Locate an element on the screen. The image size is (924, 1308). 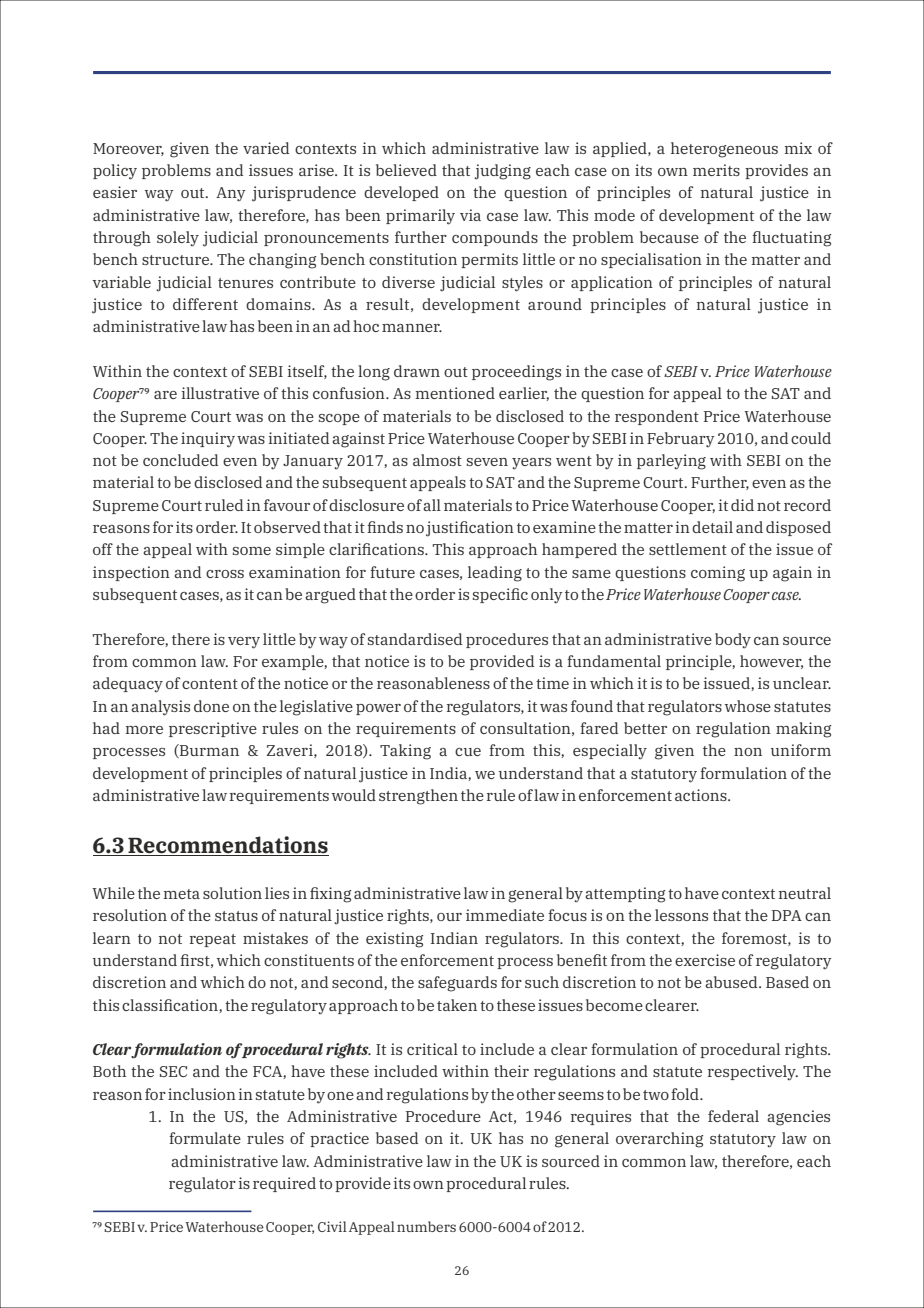
merits is located at coordinates (716, 170).
